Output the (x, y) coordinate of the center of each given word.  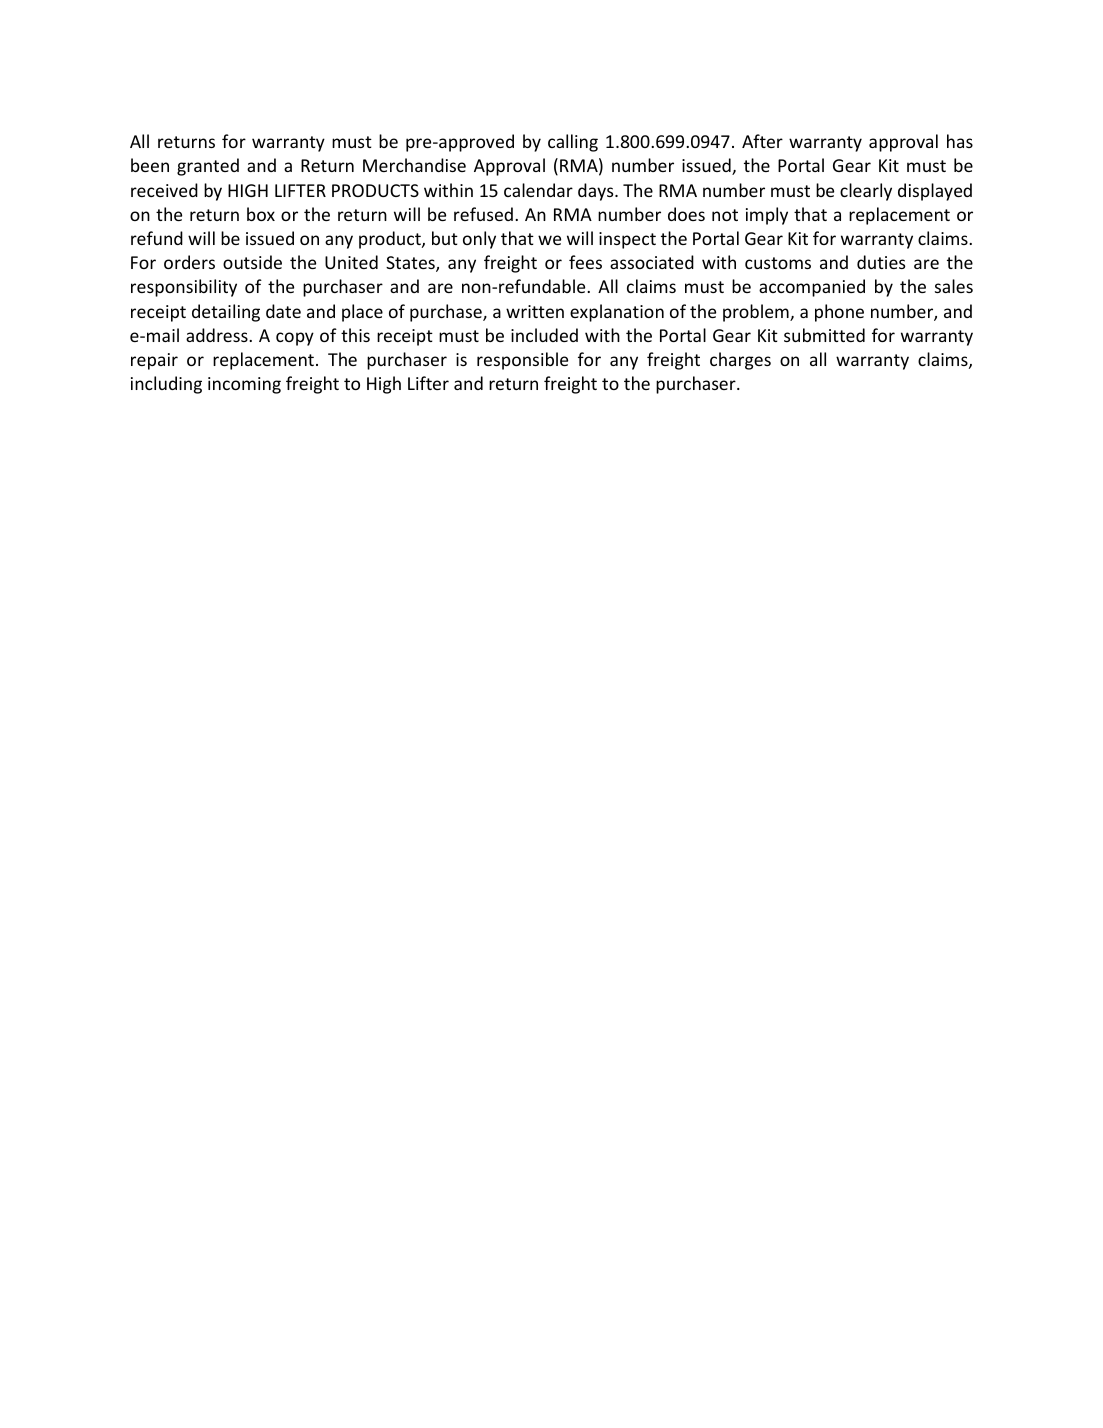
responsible (522, 361)
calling (573, 143)
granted (208, 167)
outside (252, 262)
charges (740, 361)
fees (585, 262)
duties (881, 262)
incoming (244, 385)
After (762, 141)
